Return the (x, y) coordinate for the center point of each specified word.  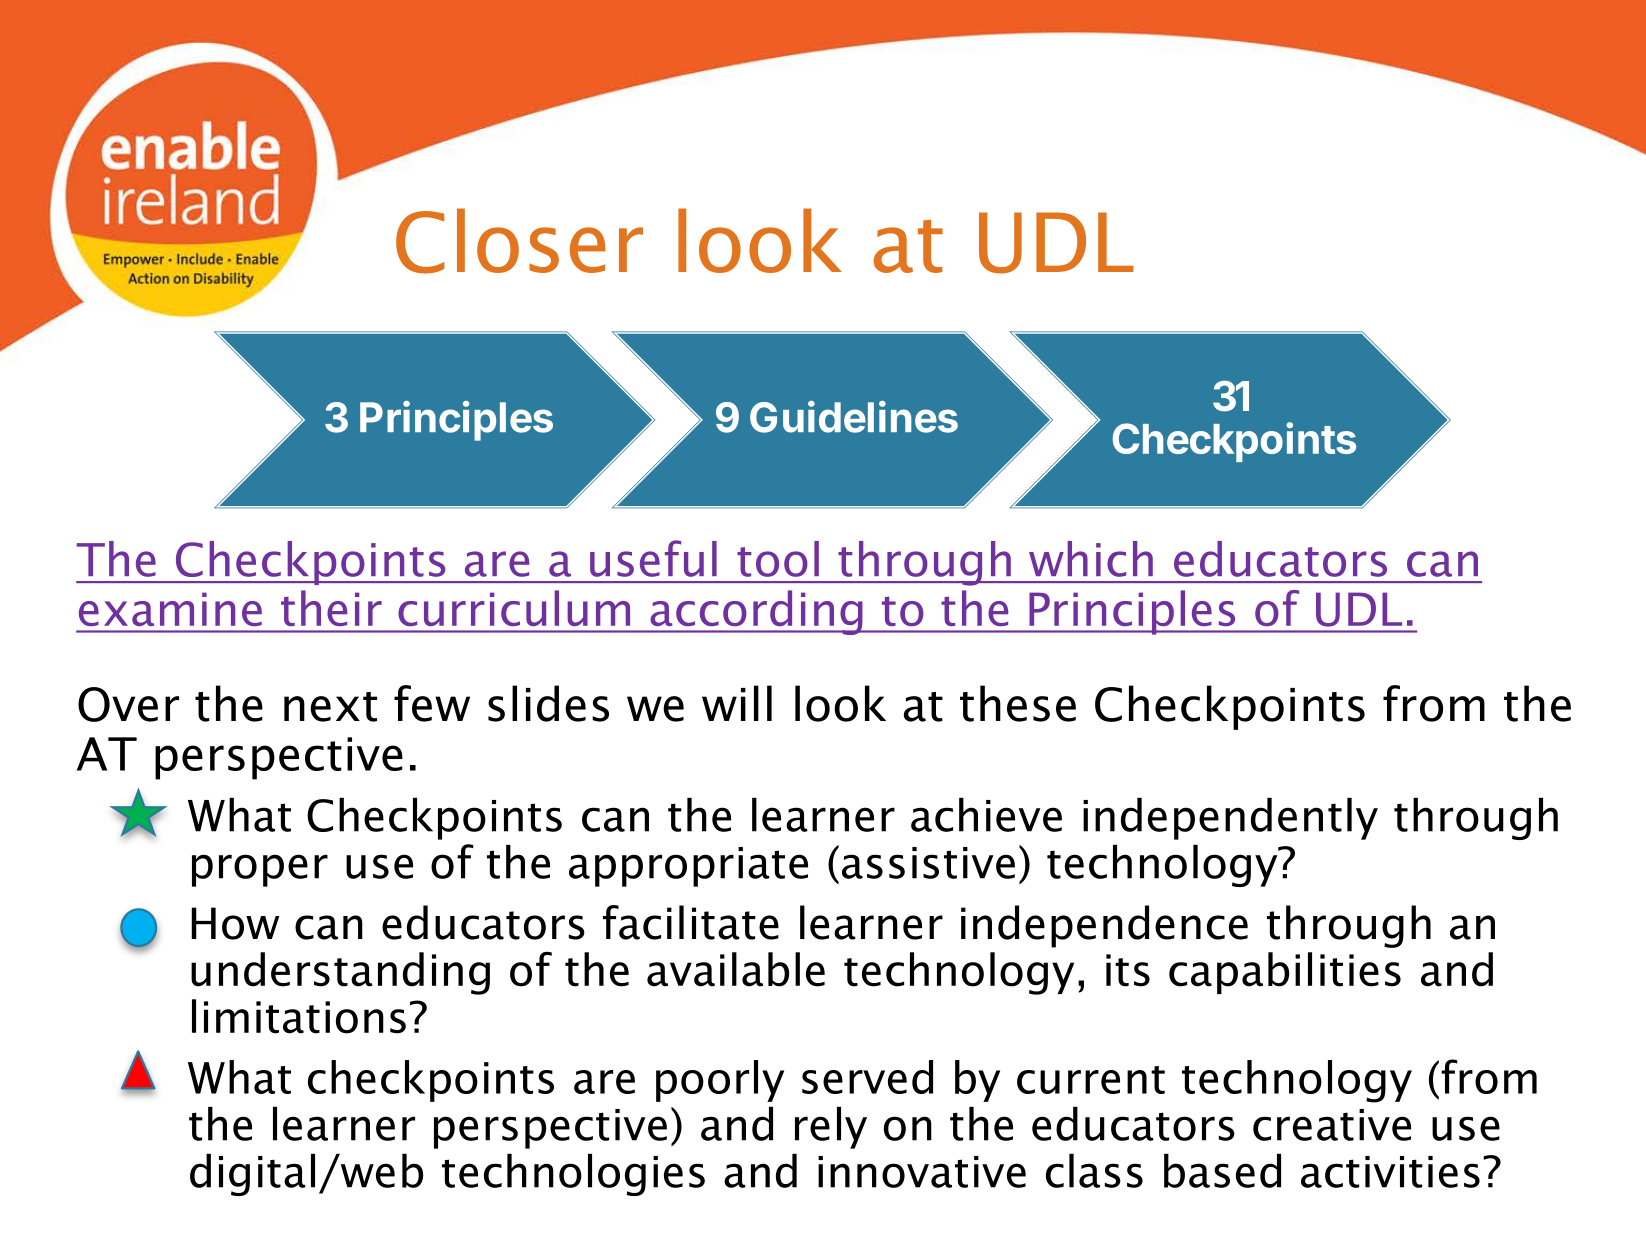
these (1018, 703)
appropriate (688, 867)
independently (1230, 819)
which (1091, 559)
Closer (519, 241)
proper (260, 870)
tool (778, 559)
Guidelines (854, 417)
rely (831, 1128)
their (331, 608)
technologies (573, 1175)
